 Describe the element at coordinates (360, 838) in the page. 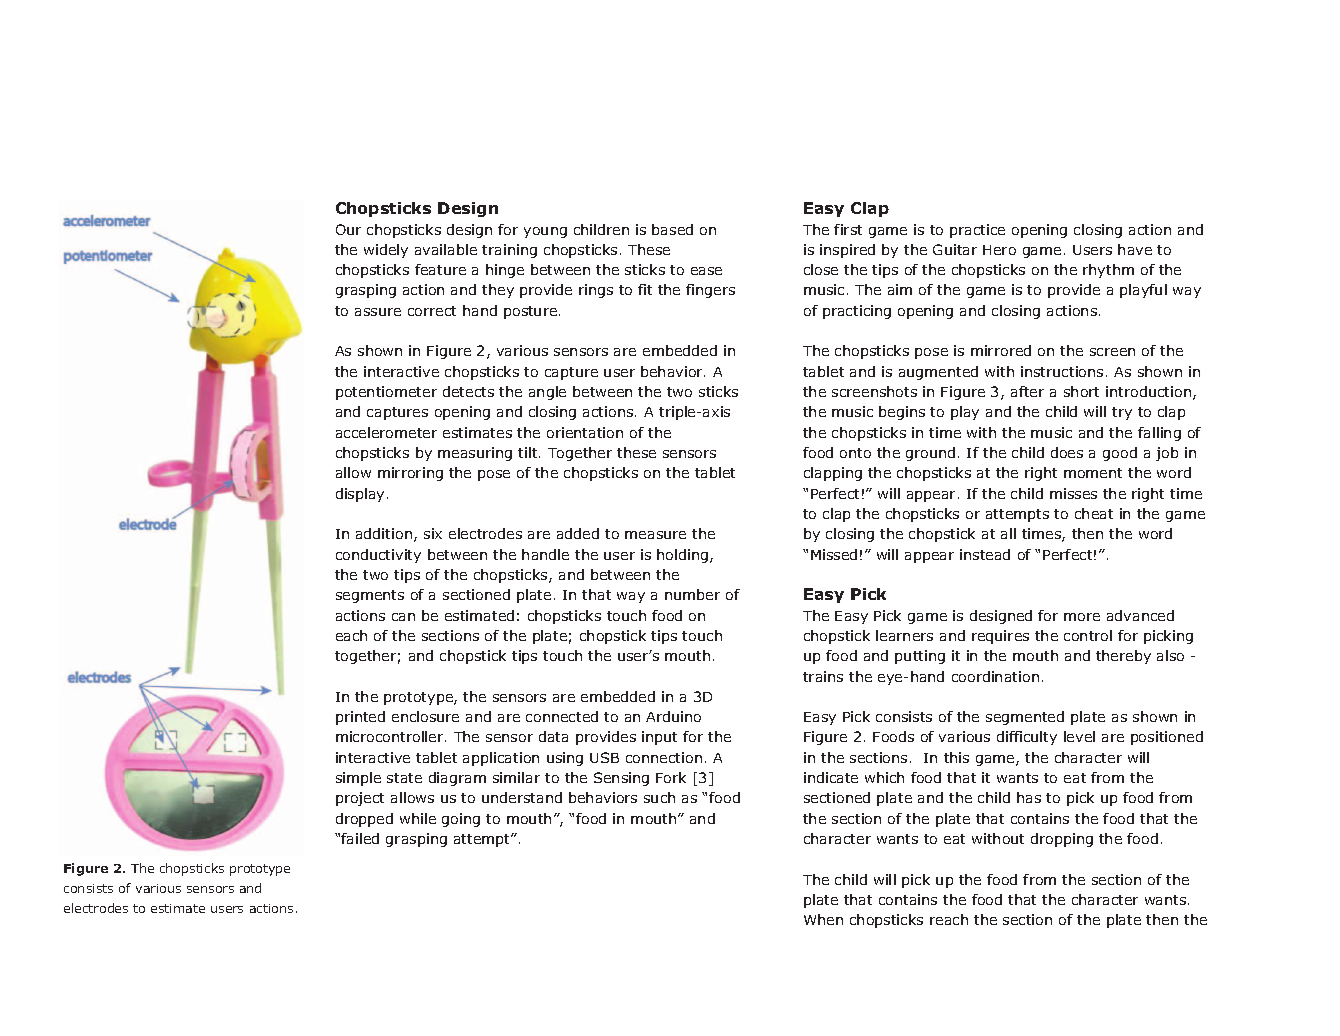

I see `failed` at that location.
